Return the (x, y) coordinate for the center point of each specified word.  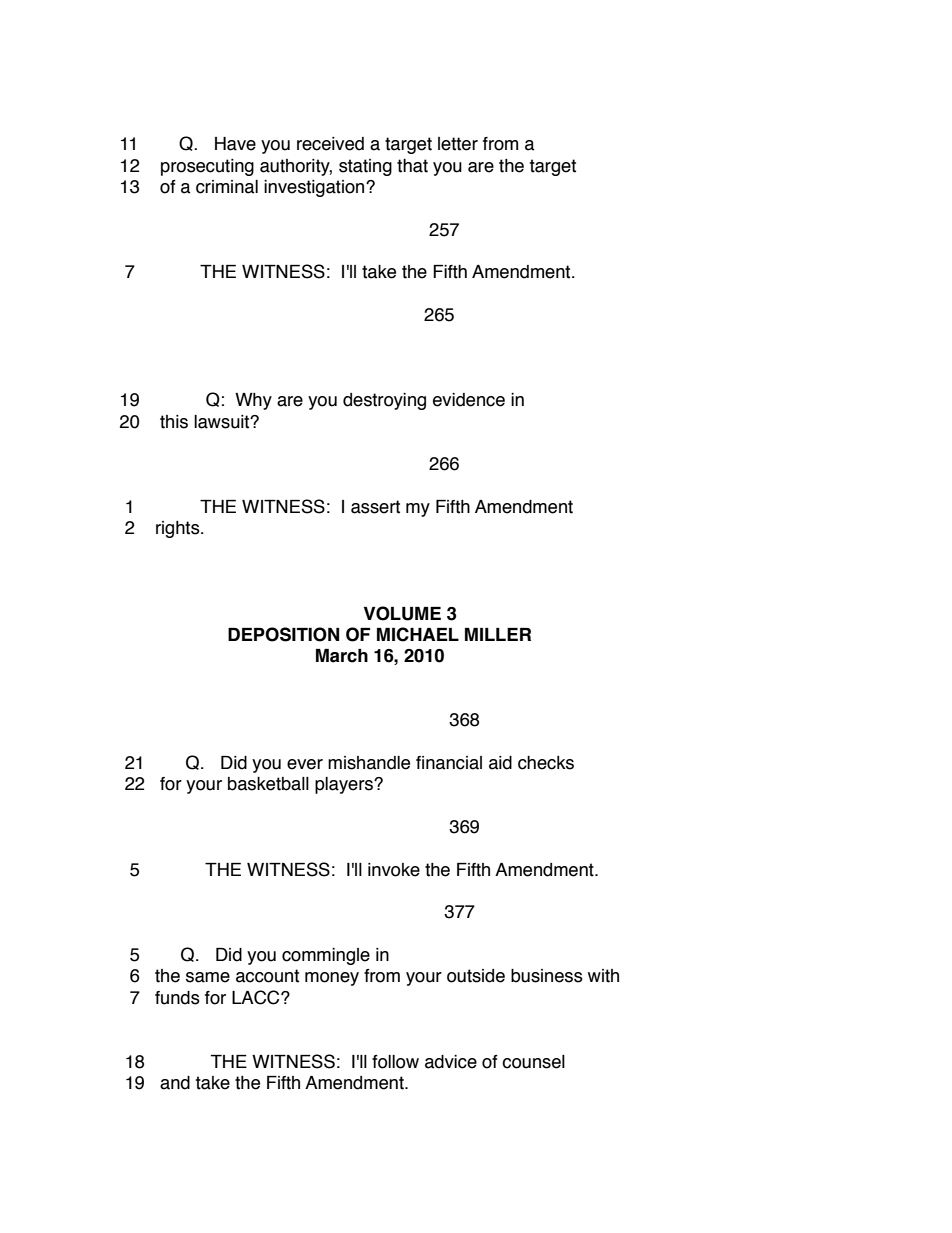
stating (365, 167)
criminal (227, 187)
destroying (384, 401)
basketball (268, 784)
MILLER (498, 634)
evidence (469, 400)
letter (458, 144)
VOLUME (402, 613)
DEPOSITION (283, 634)
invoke (394, 870)
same (208, 977)
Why (253, 401)
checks (546, 763)
